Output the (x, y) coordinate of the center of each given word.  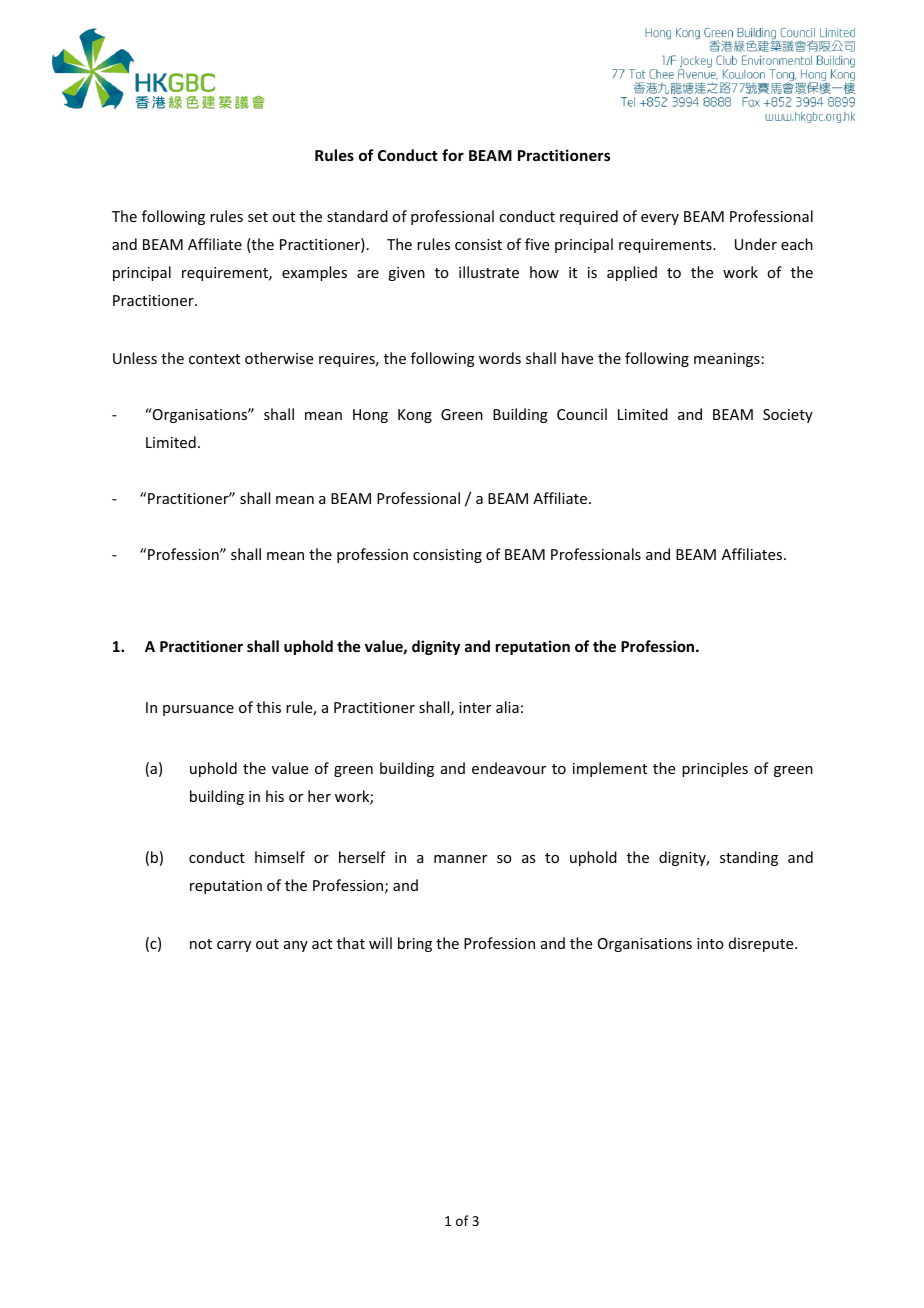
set (258, 217)
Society (788, 416)
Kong (415, 416)
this (268, 707)
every (660, 219)
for (453, 155)
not (201, 944)
